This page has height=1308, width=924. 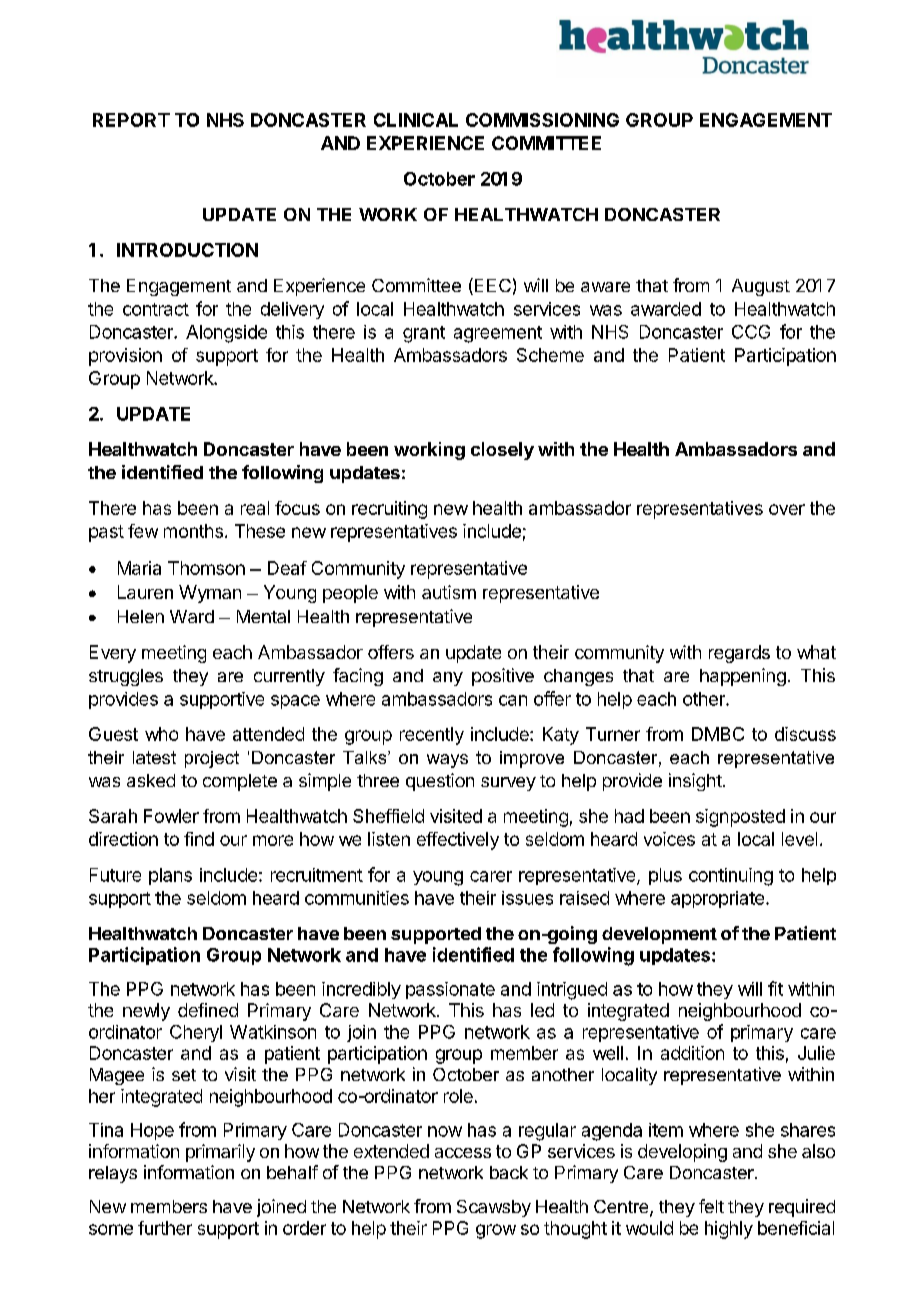 I want to click on CCG, so click(x=751, y=332).
